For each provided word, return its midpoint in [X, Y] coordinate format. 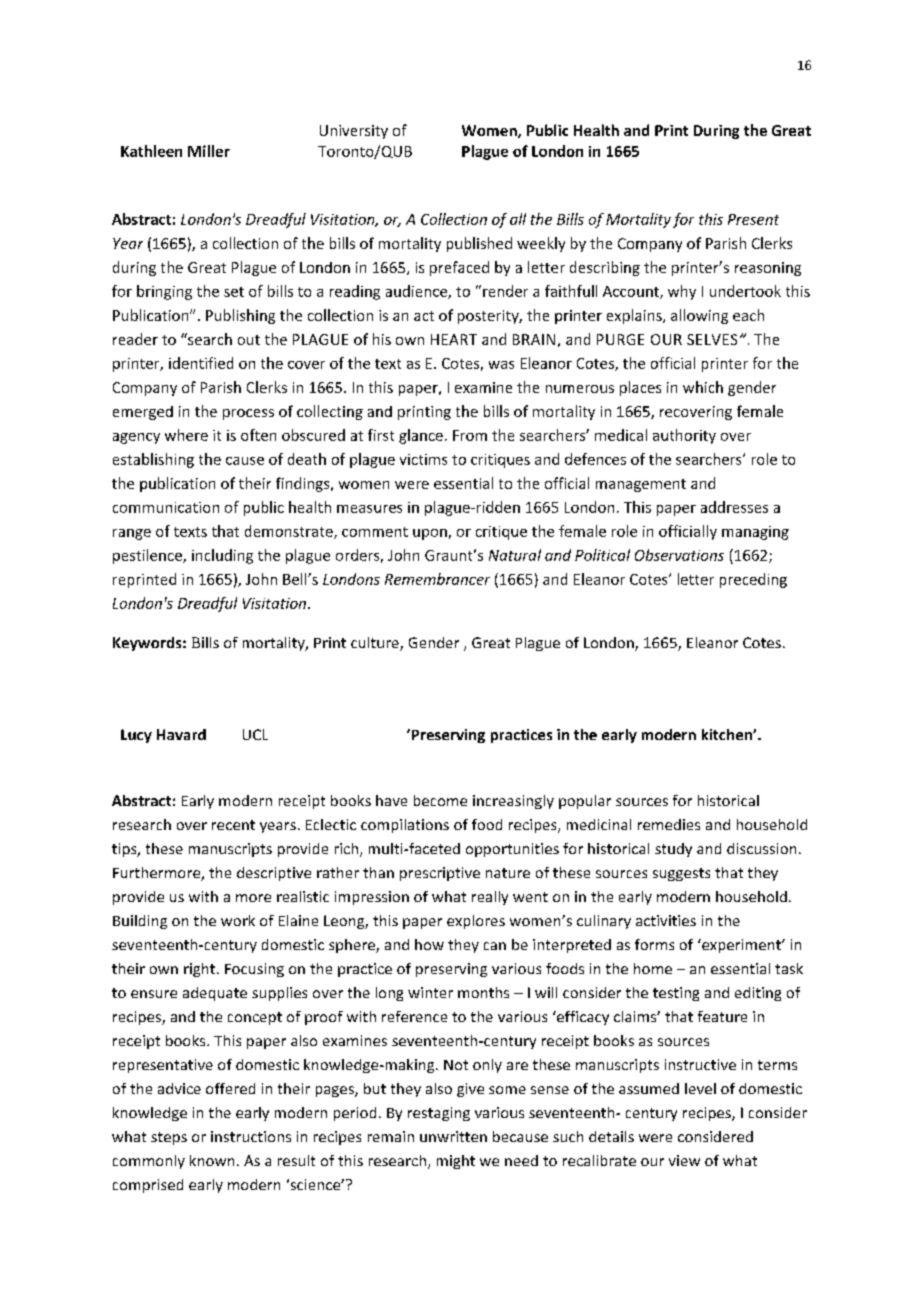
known [212, 1160]
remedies [669, 824]
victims [423, 459]
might [456, 1162]
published [479, 244]
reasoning [768, 269]
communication [166, 507]
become [440, 800]
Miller [209, 151]
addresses [734, 507]
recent [233, 825]
